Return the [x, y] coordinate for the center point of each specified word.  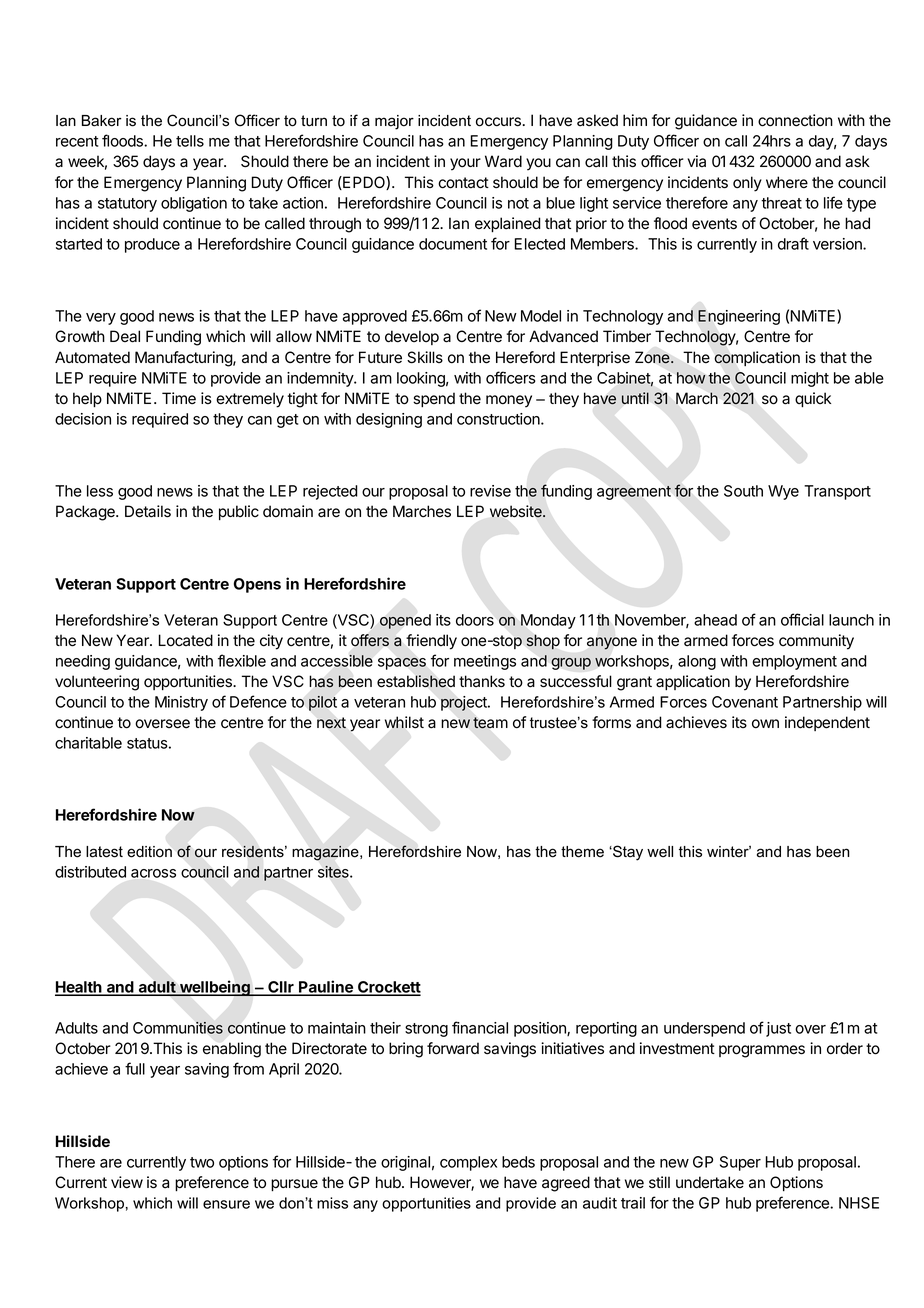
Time [179, 398]
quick [813, 399]
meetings [485, 662]
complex [468, 1163]
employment [794, 662]
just [778, 1029]
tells [190, 141]
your [465, 164]
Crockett [388, 988]
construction [499, 419]
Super [740, 1163]
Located [186, 640]
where [787, 182]
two [202, 1162]
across [153, 873]
